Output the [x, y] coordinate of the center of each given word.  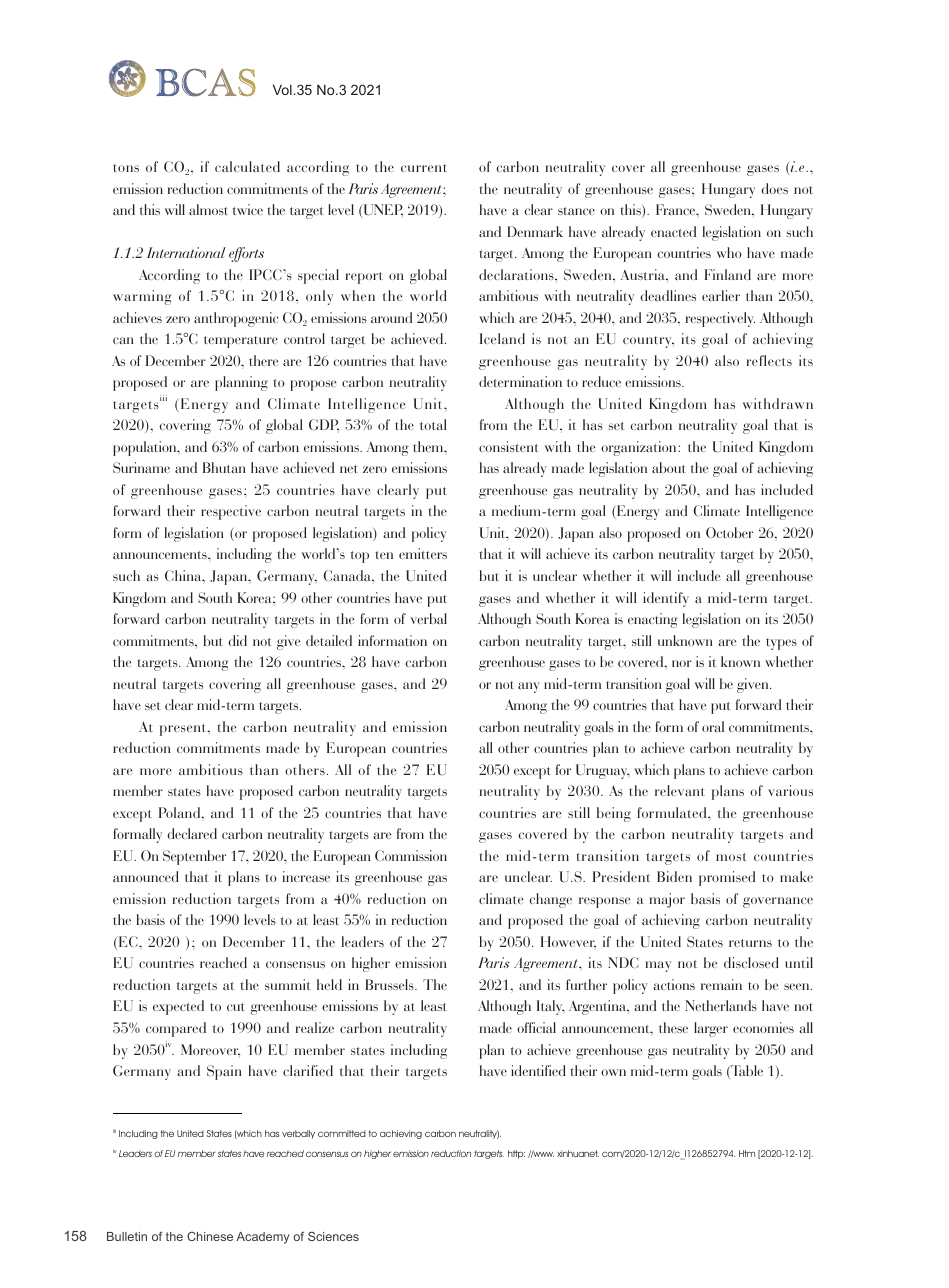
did [237, 640]
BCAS [205, 82]
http [516, 1154]
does [774, 188]
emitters [423, 553]
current [424, 168]
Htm [747, 1153]
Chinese [210, 1236]
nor [682, 663]
